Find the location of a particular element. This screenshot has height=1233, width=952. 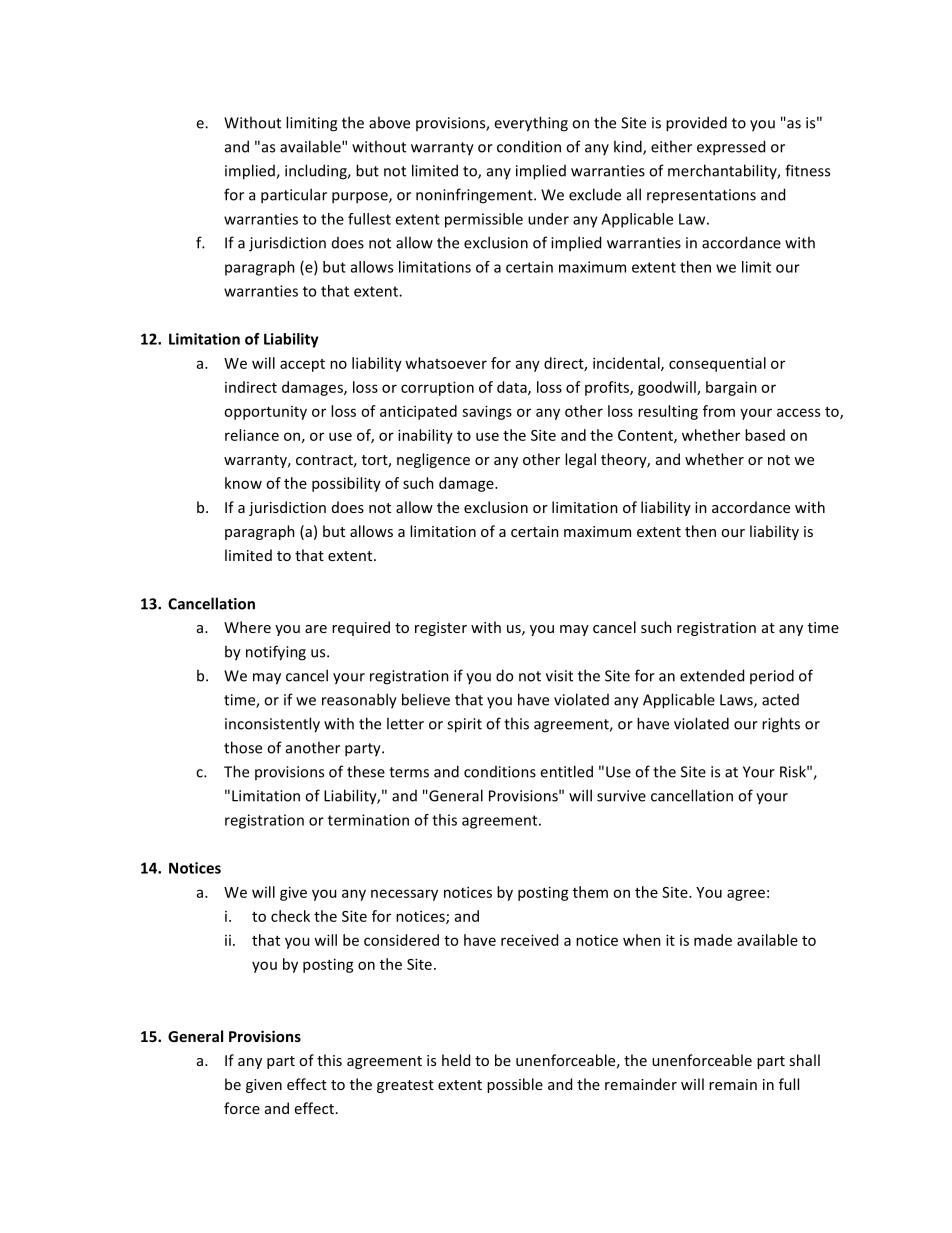

extended is located at coordinates (712, 675).
